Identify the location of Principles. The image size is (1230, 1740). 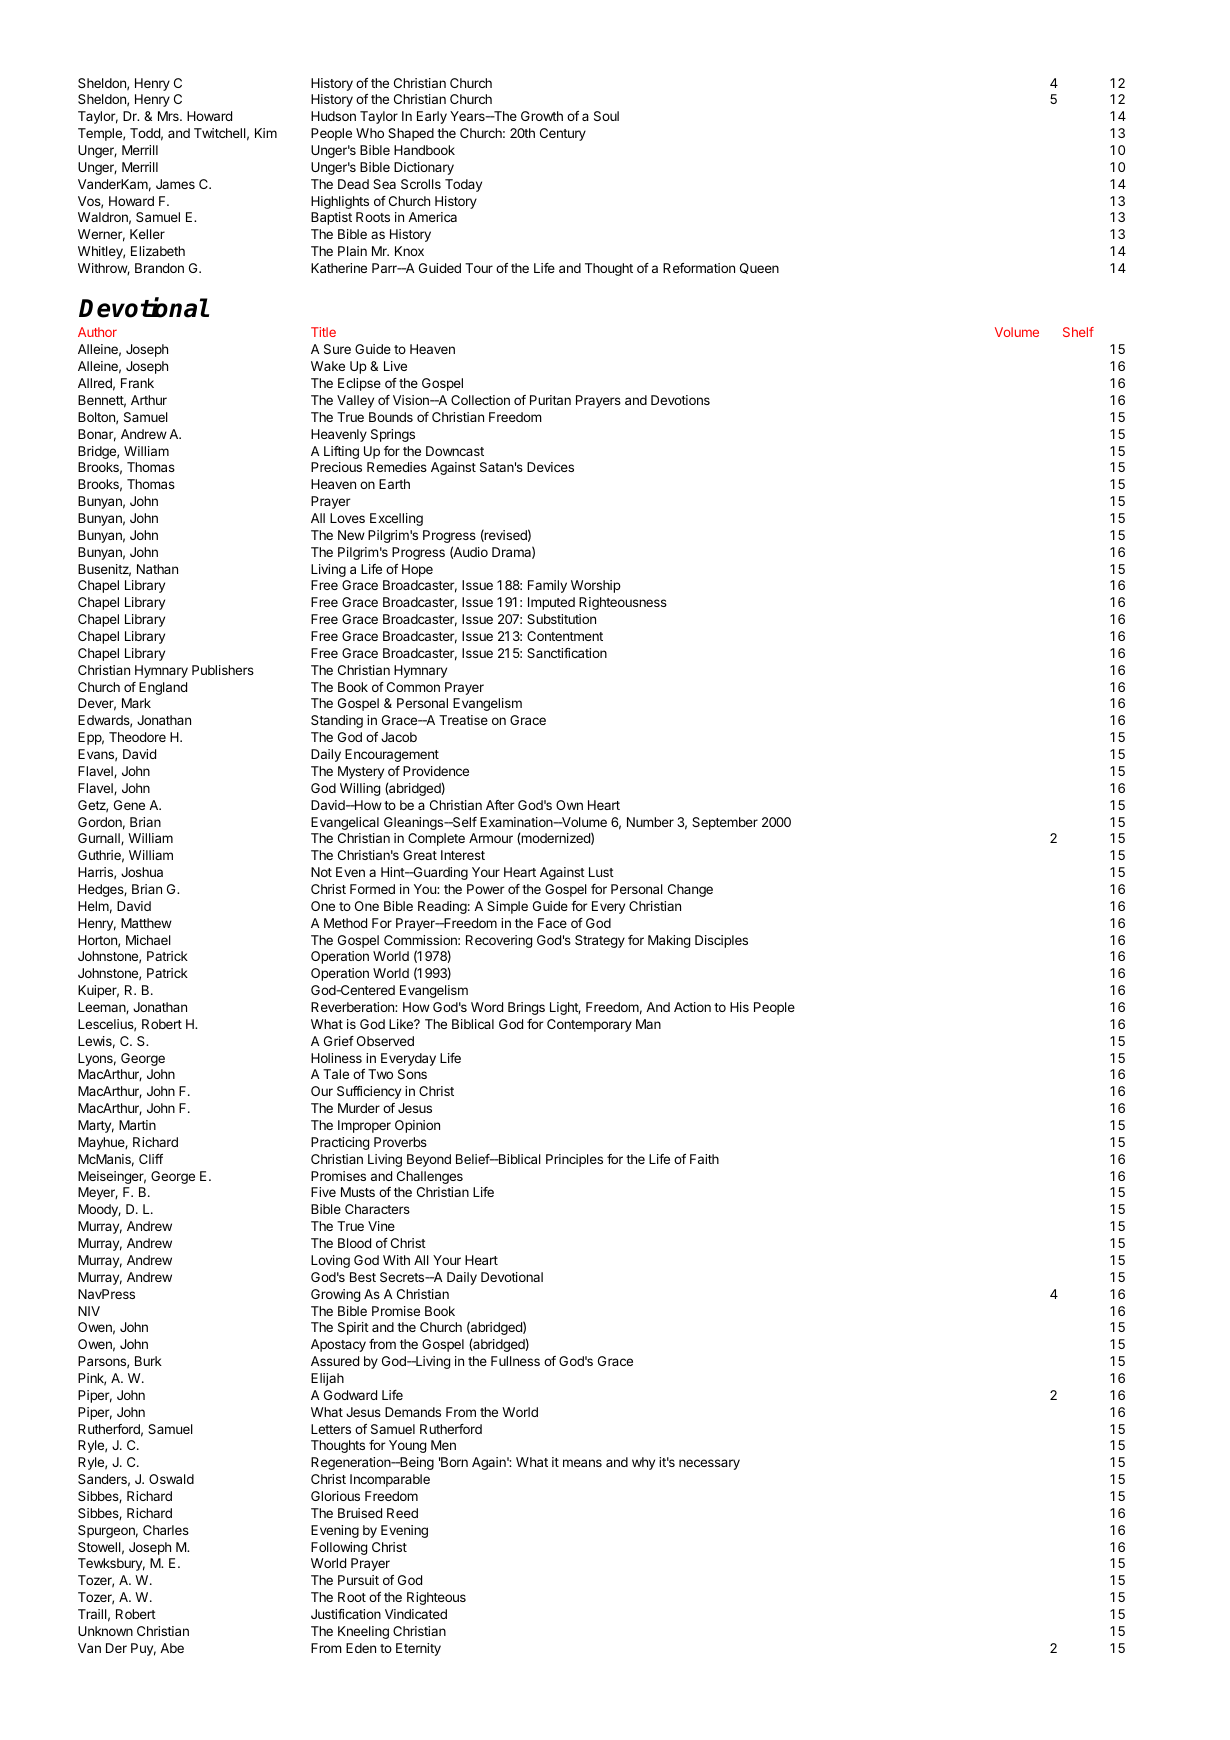
(574, 1160).
